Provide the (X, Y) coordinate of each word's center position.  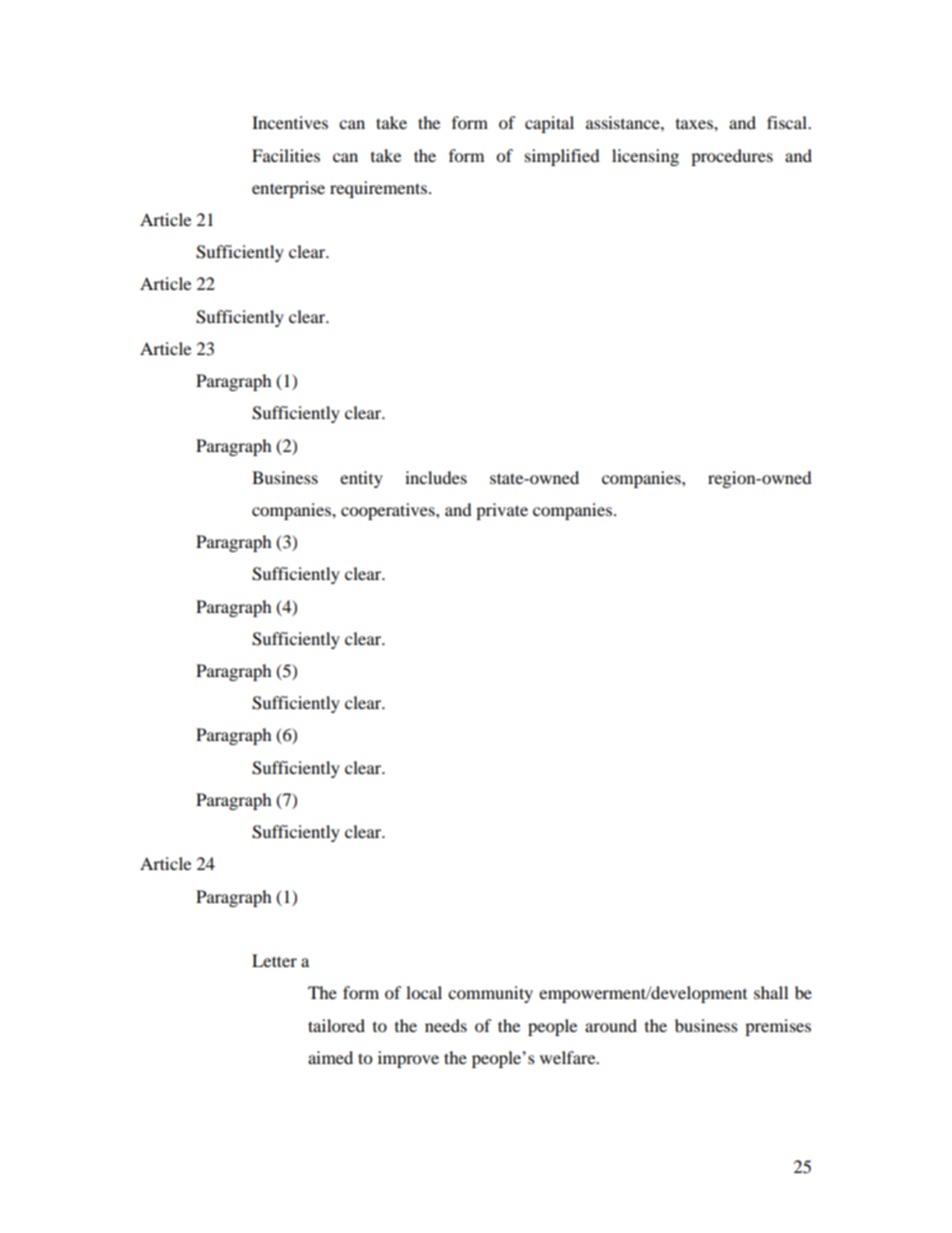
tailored (336, 1025)
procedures (732, 157)
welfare (569, 1057)
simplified (562, 157)
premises (778, 1027)
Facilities (286, 155)
